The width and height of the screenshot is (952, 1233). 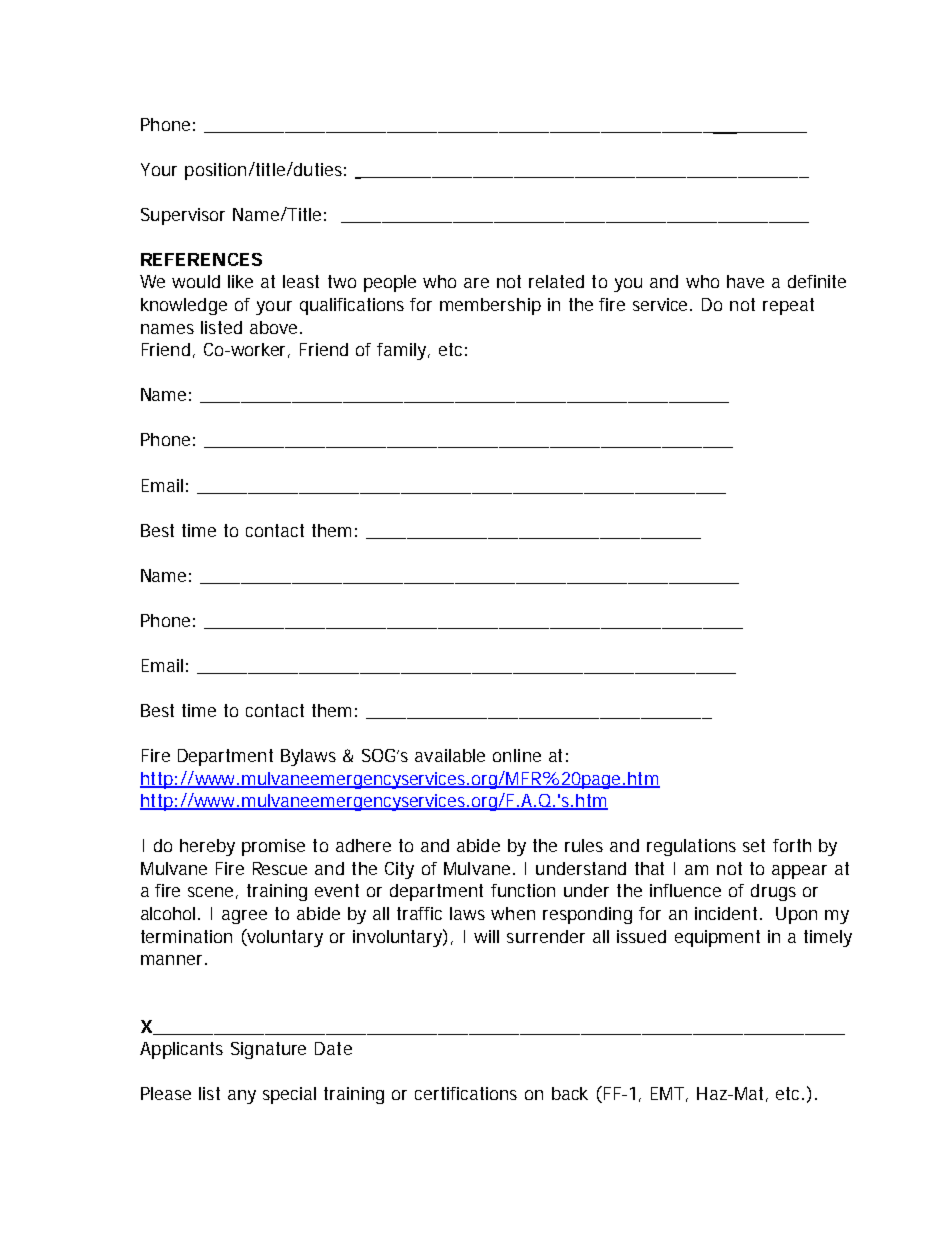 I want to click on repeat, so click(x=788, y=306).
